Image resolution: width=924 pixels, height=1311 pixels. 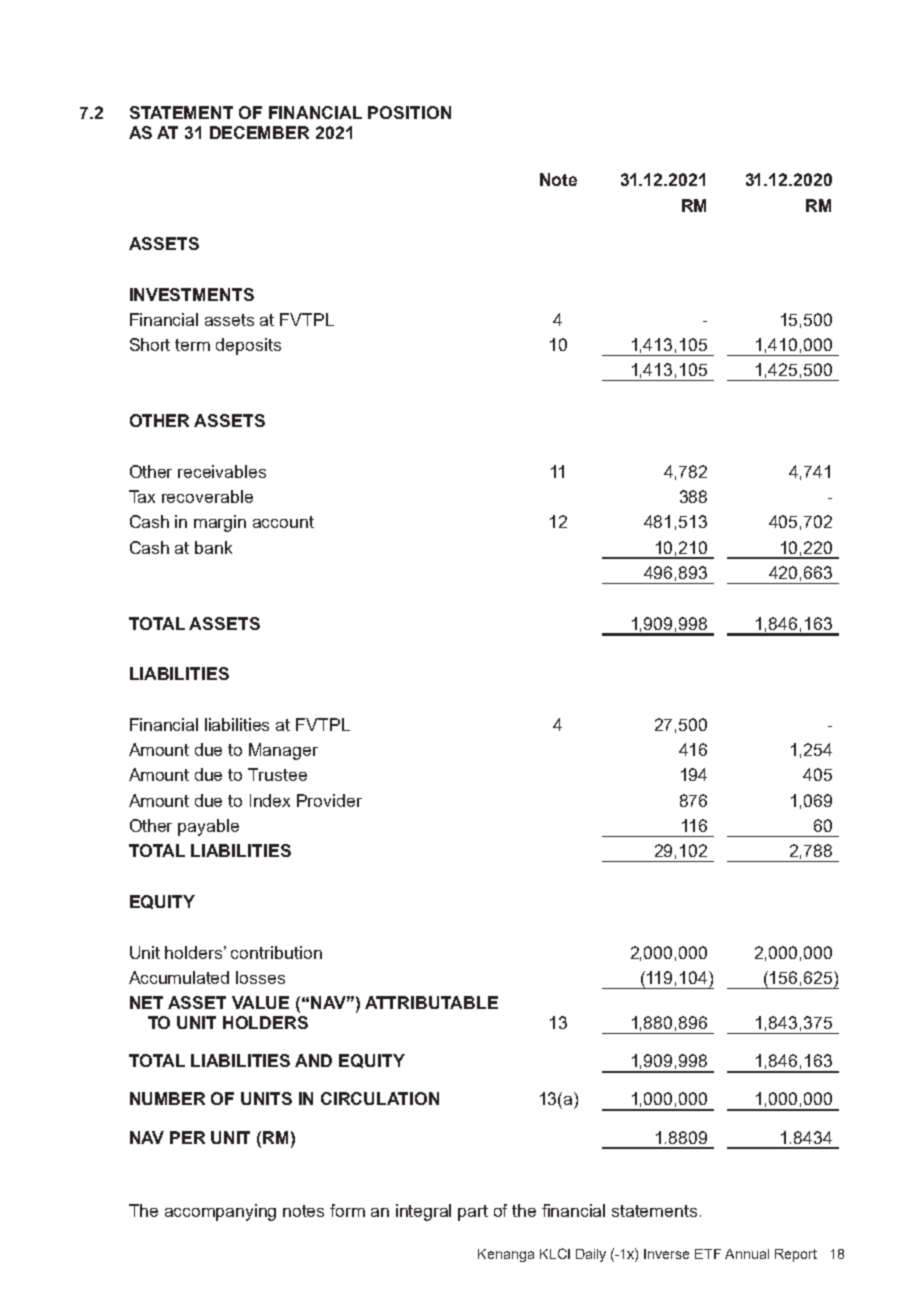 What do you see at coordinates (283, 751) in the page?
I see `Manager` at bounding box center [283, 751].
